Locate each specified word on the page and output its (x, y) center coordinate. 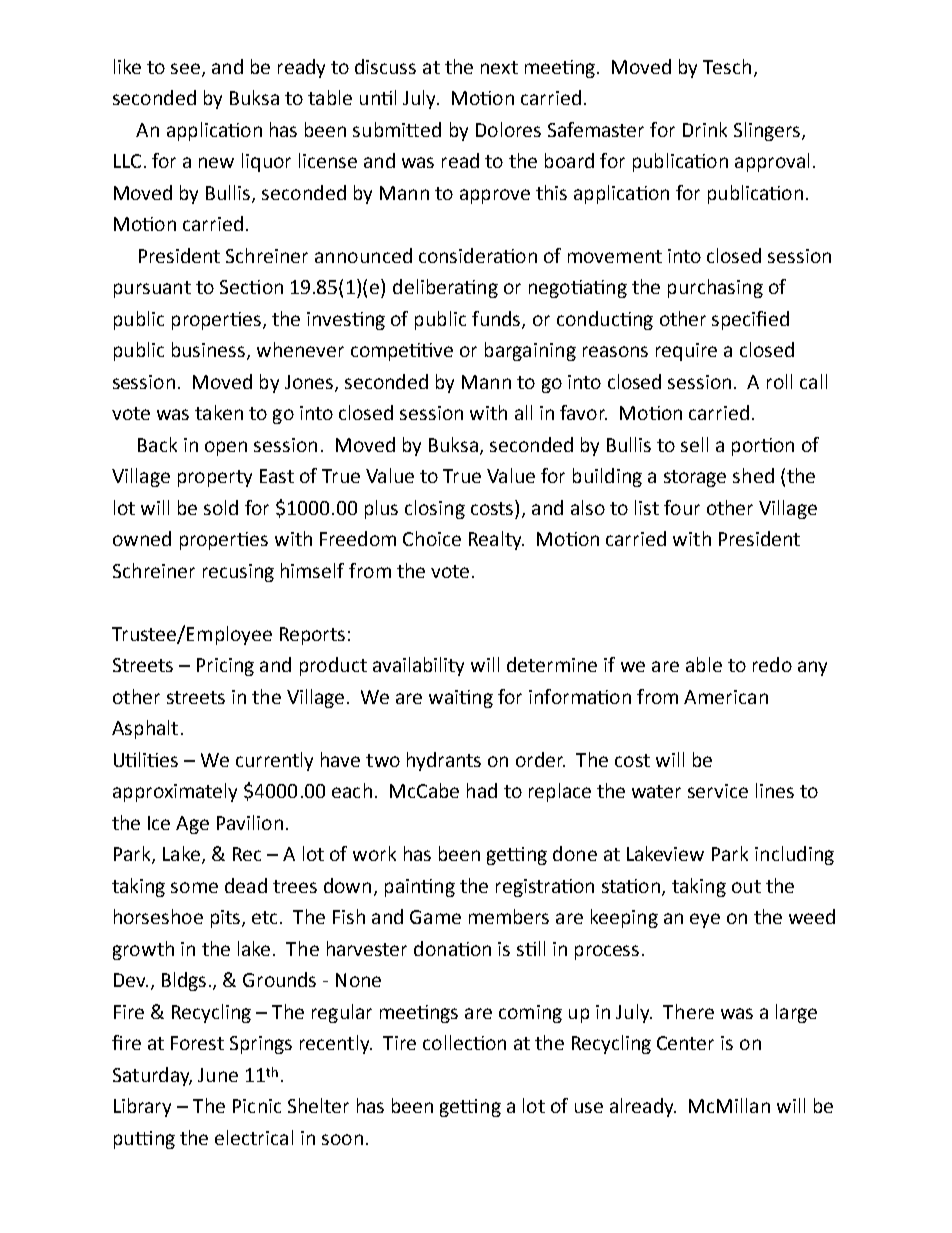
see (185, 68)
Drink (705, 129)
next (499, 67)
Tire (399, 1043)
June (218, 1075)
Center (685, 1043)
